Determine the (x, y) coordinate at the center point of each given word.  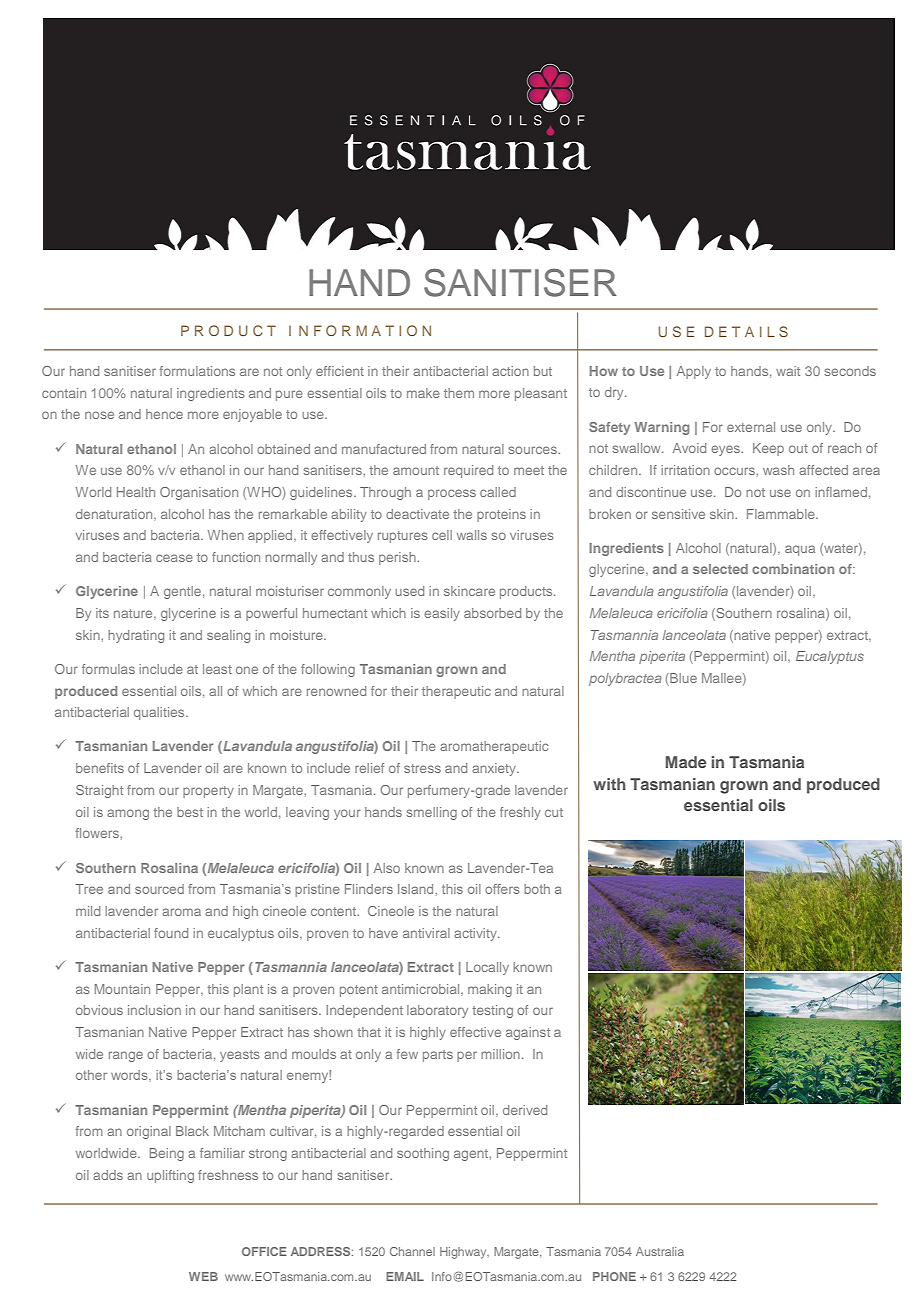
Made (686, 762)
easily (442, 614)
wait (788, 371)
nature (134, 614)
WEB (203, 1276)
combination (793, 569)
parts (438, 1056)
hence (164, 414)
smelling (431, 813)
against (528, 1033)
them (459, 393)
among (128, 814)
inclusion (154, 1010)
